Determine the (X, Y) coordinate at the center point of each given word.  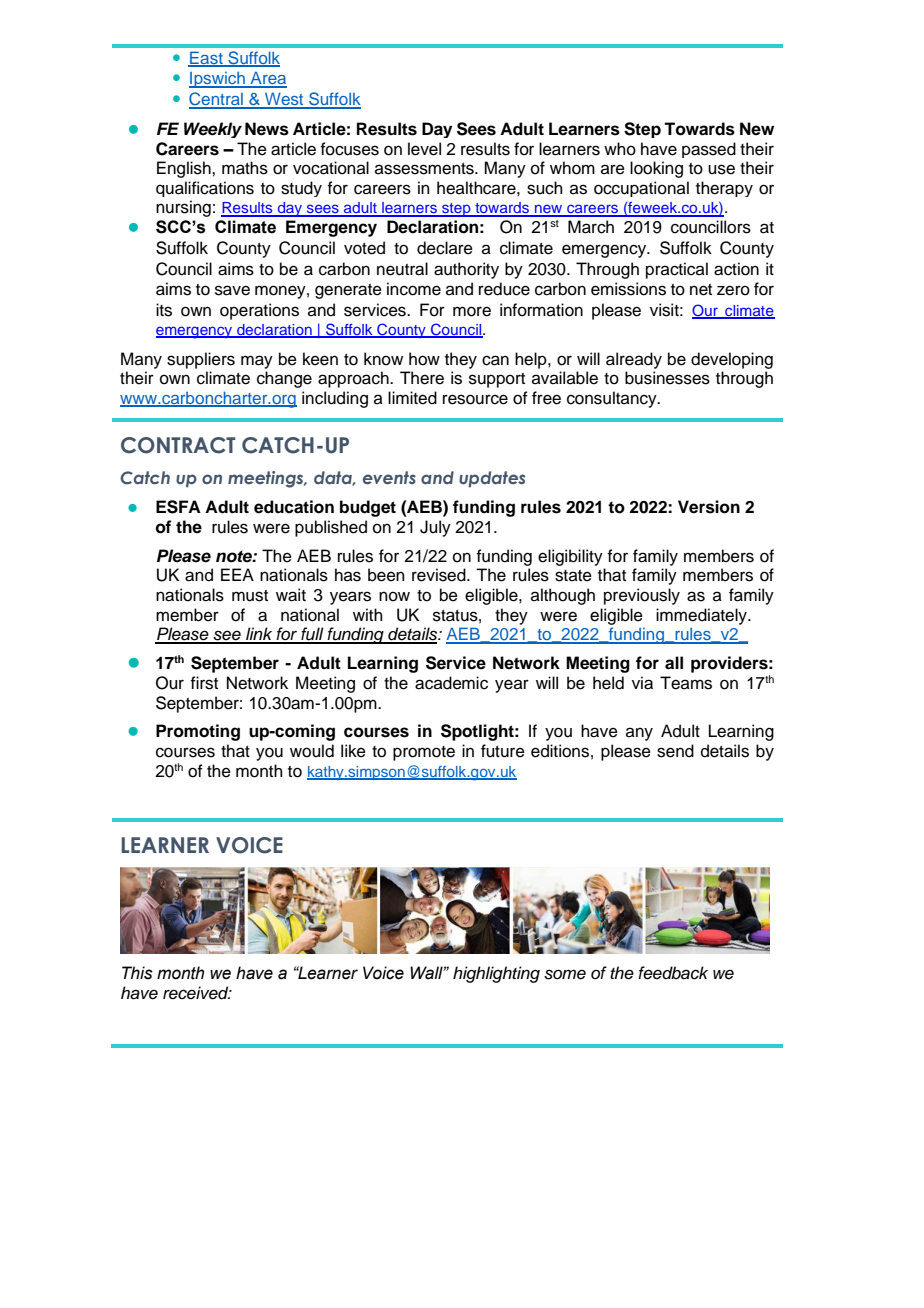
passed (709, 150)
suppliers (201, 360)
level (424, 149)
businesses (667, 378)
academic (451, 683)
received (197, 993)
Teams (686, 683)
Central (217, 100)
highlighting (496, 974)
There (422, 378)
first (204, 683)
